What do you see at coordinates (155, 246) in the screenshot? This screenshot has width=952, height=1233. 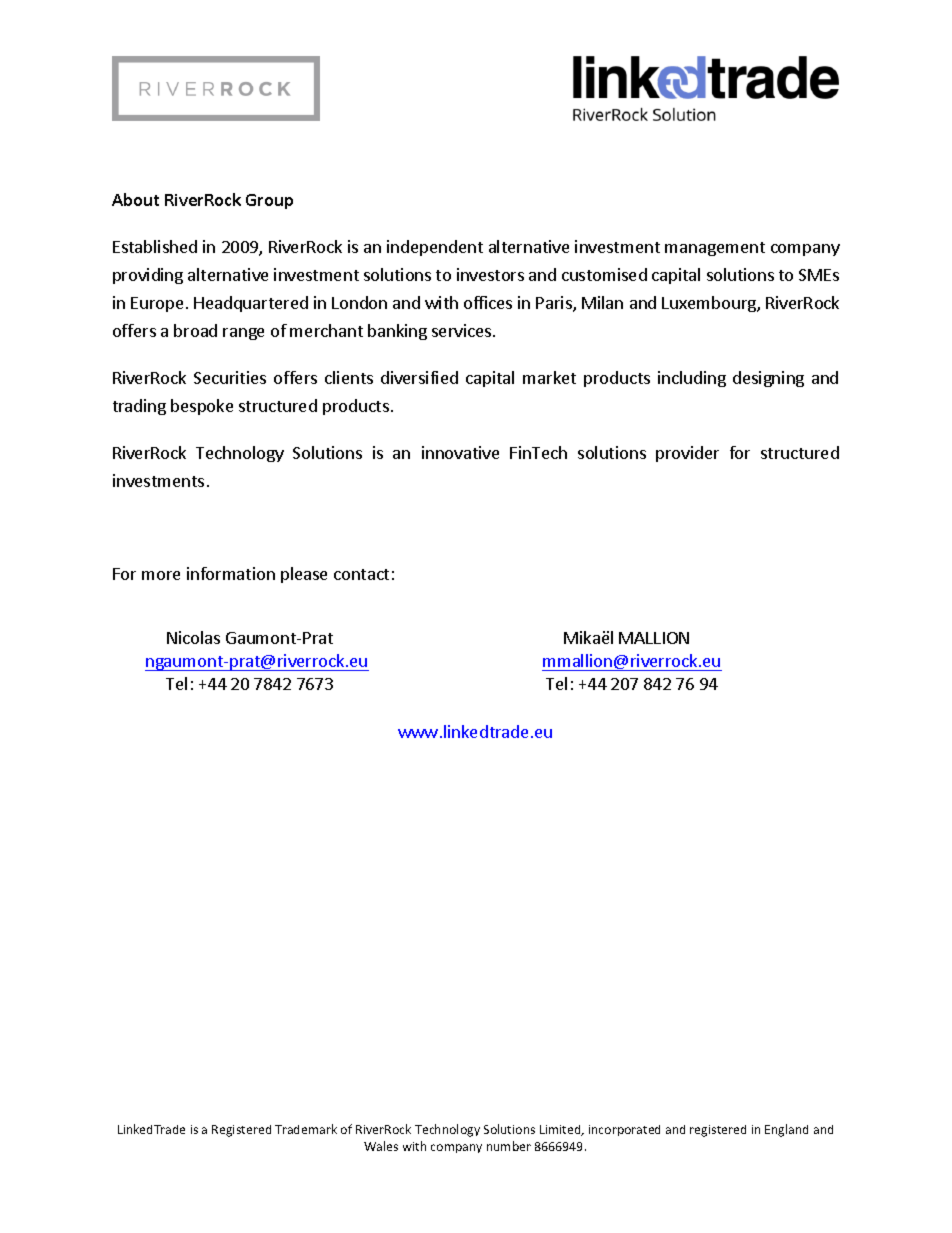 I see `Established` at bounding box center [155, 246].
